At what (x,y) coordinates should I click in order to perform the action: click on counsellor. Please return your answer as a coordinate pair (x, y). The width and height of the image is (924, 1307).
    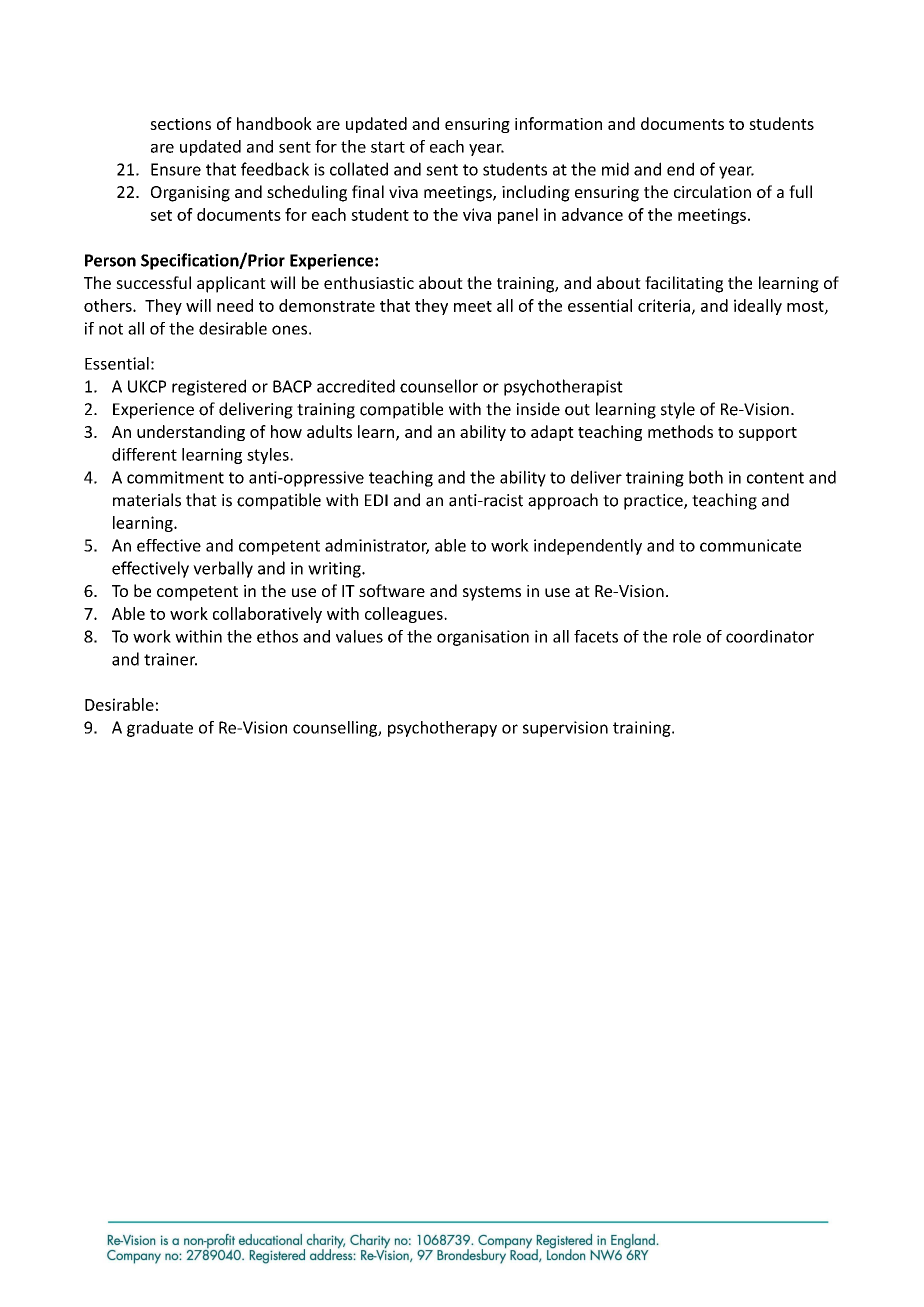
    Looking at the image, I should click on (439, 386).
